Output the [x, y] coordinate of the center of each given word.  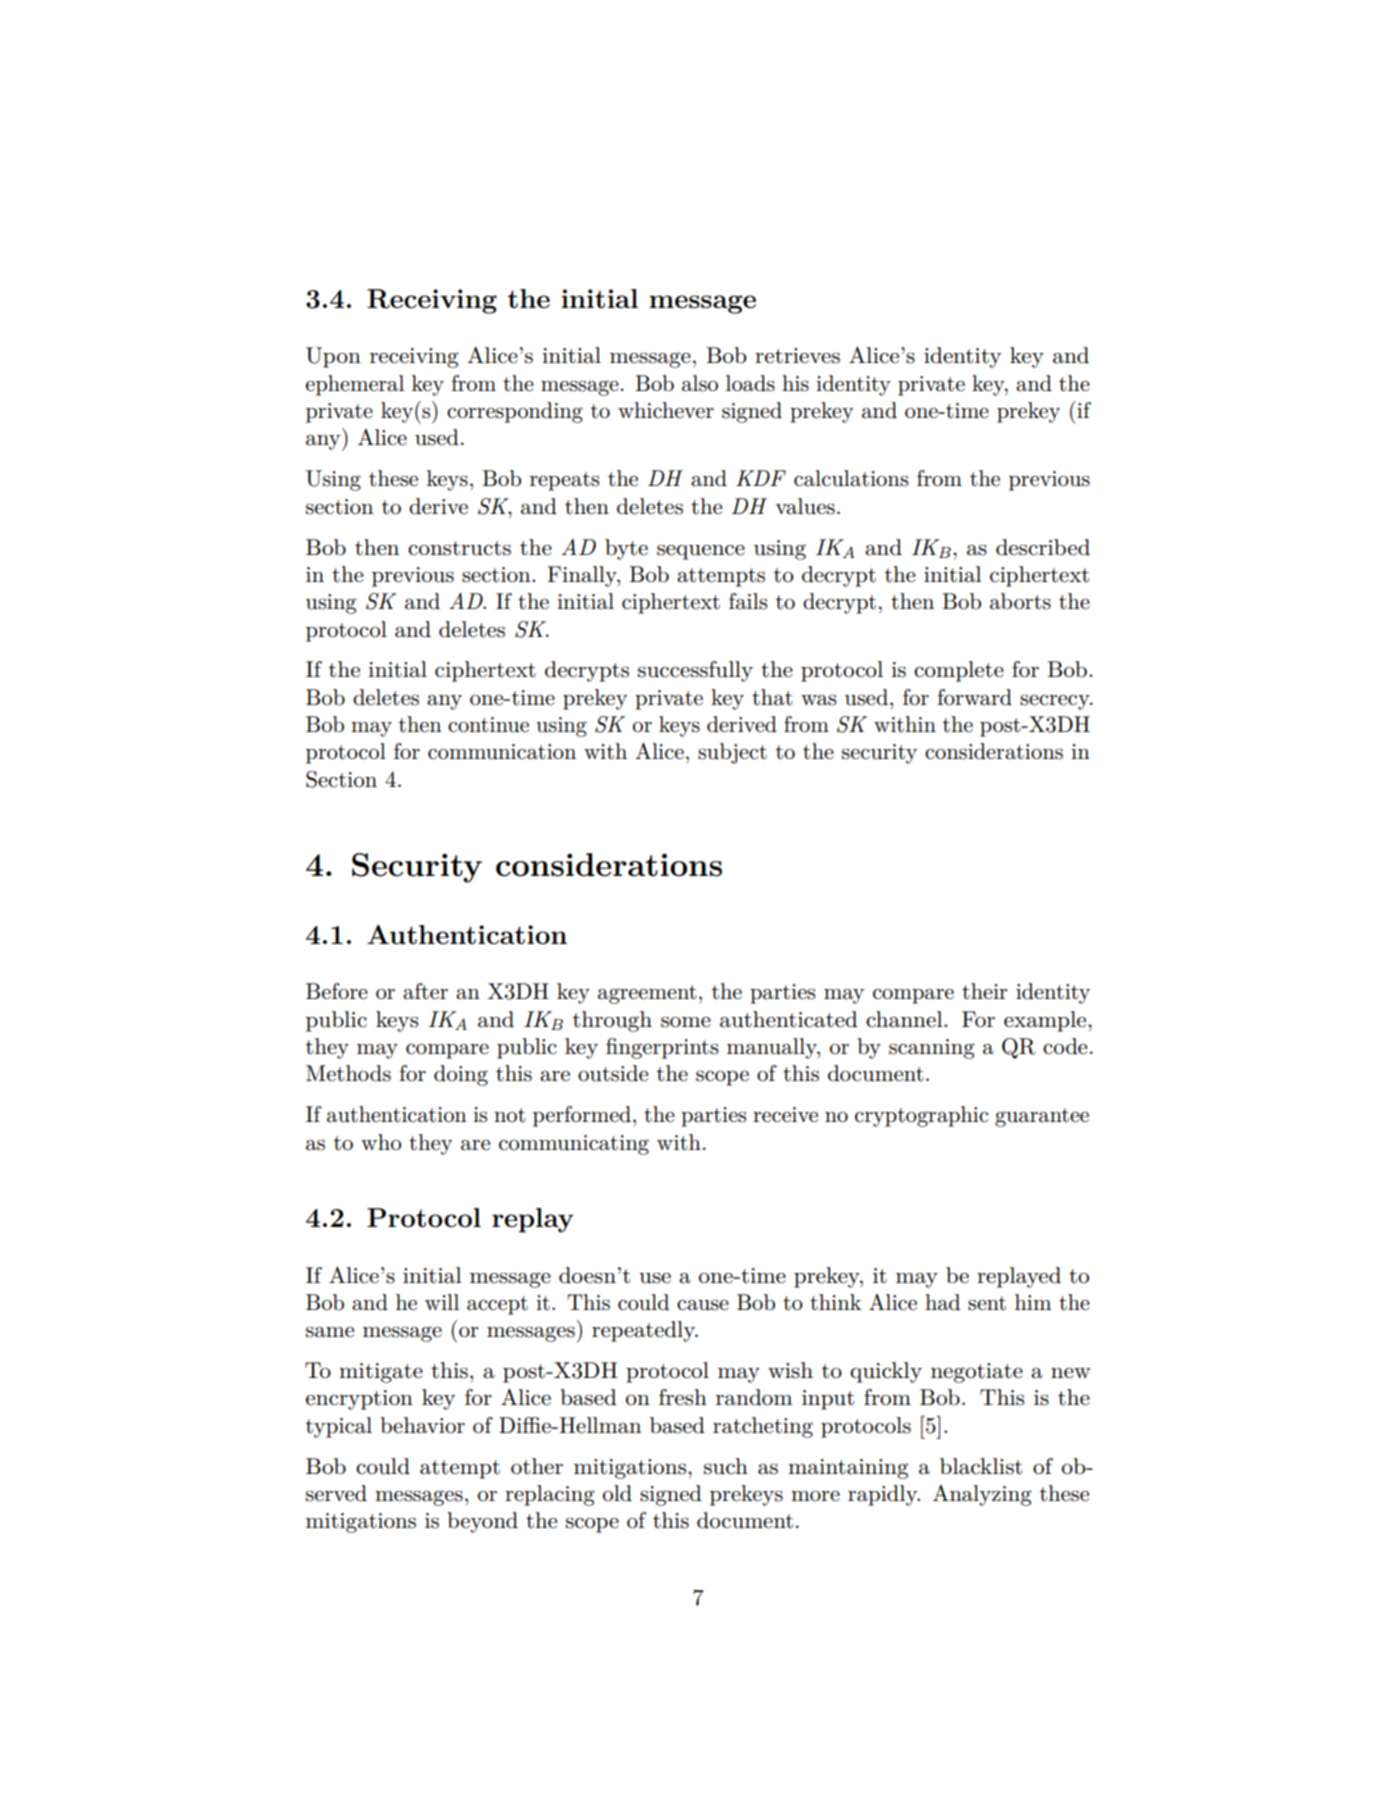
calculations [851, 478]
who [381, 1142]
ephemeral [355, 385]
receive [785, 1115]
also [700, 383]
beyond [482, 1522]
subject [732, 753]
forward [974, 697]
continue [488, 725]
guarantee [1042, 1117]
